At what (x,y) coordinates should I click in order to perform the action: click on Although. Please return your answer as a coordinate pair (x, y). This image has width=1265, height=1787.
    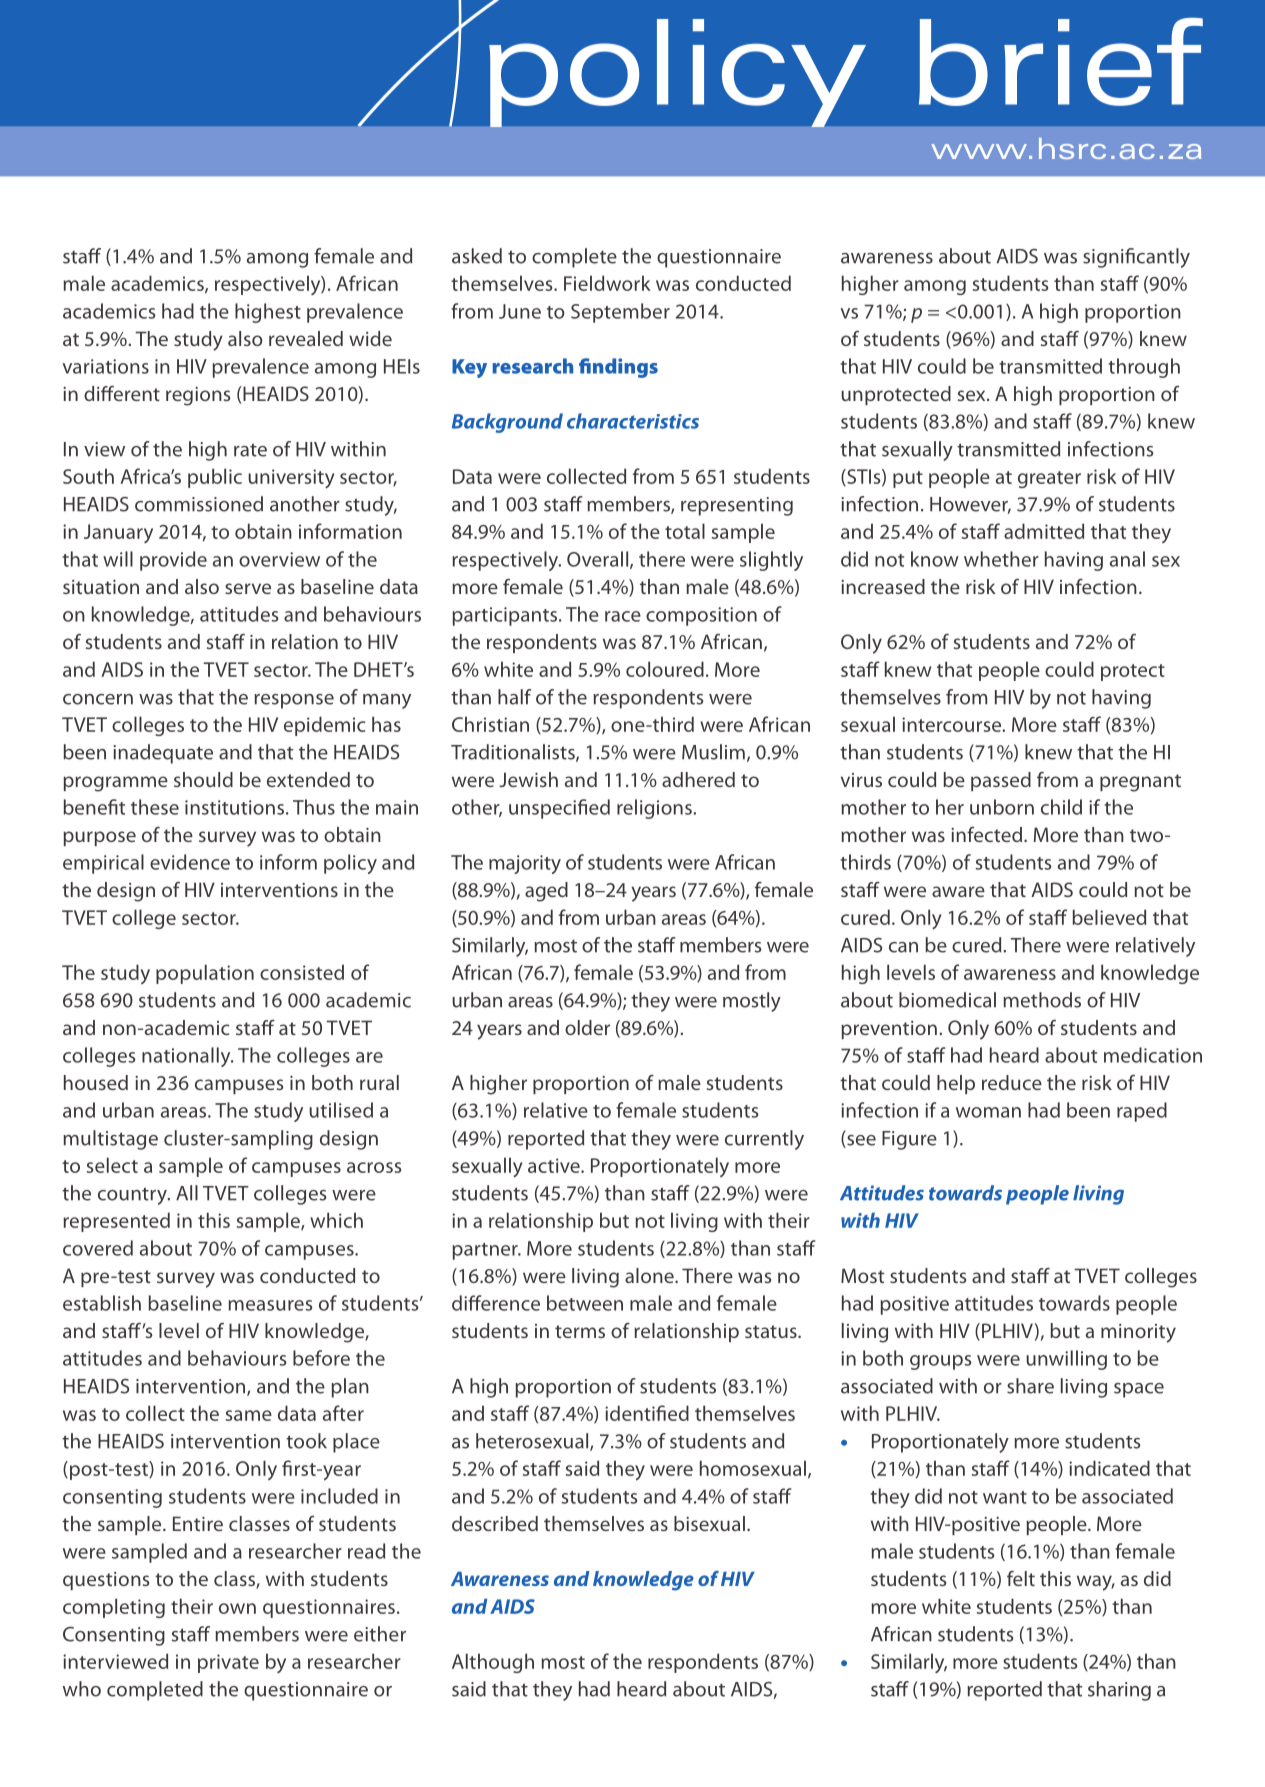
    Looking at the image, I should click on (493, 1663).
